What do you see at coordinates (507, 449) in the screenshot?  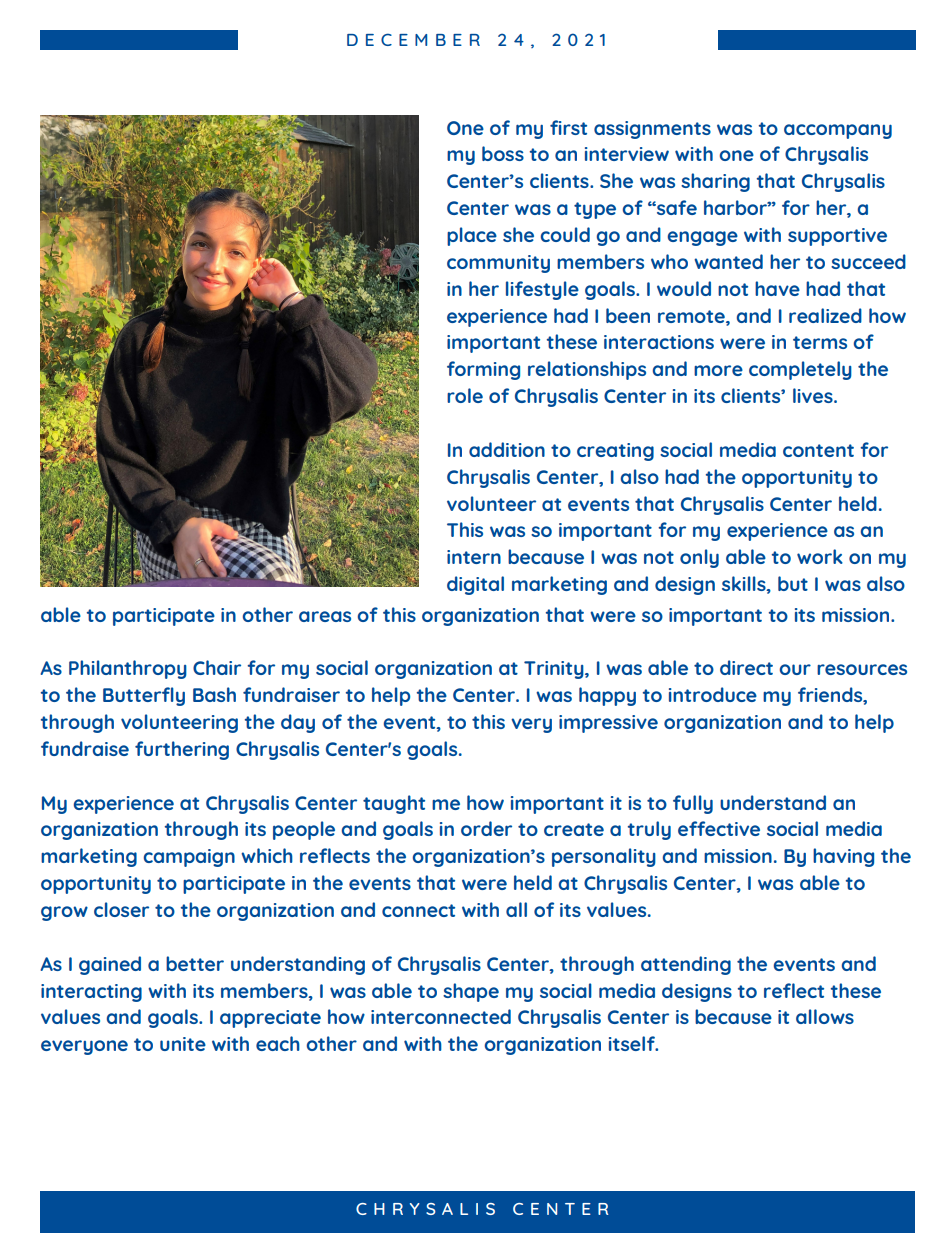 I see `addition` at bounding box center [507, 449].
